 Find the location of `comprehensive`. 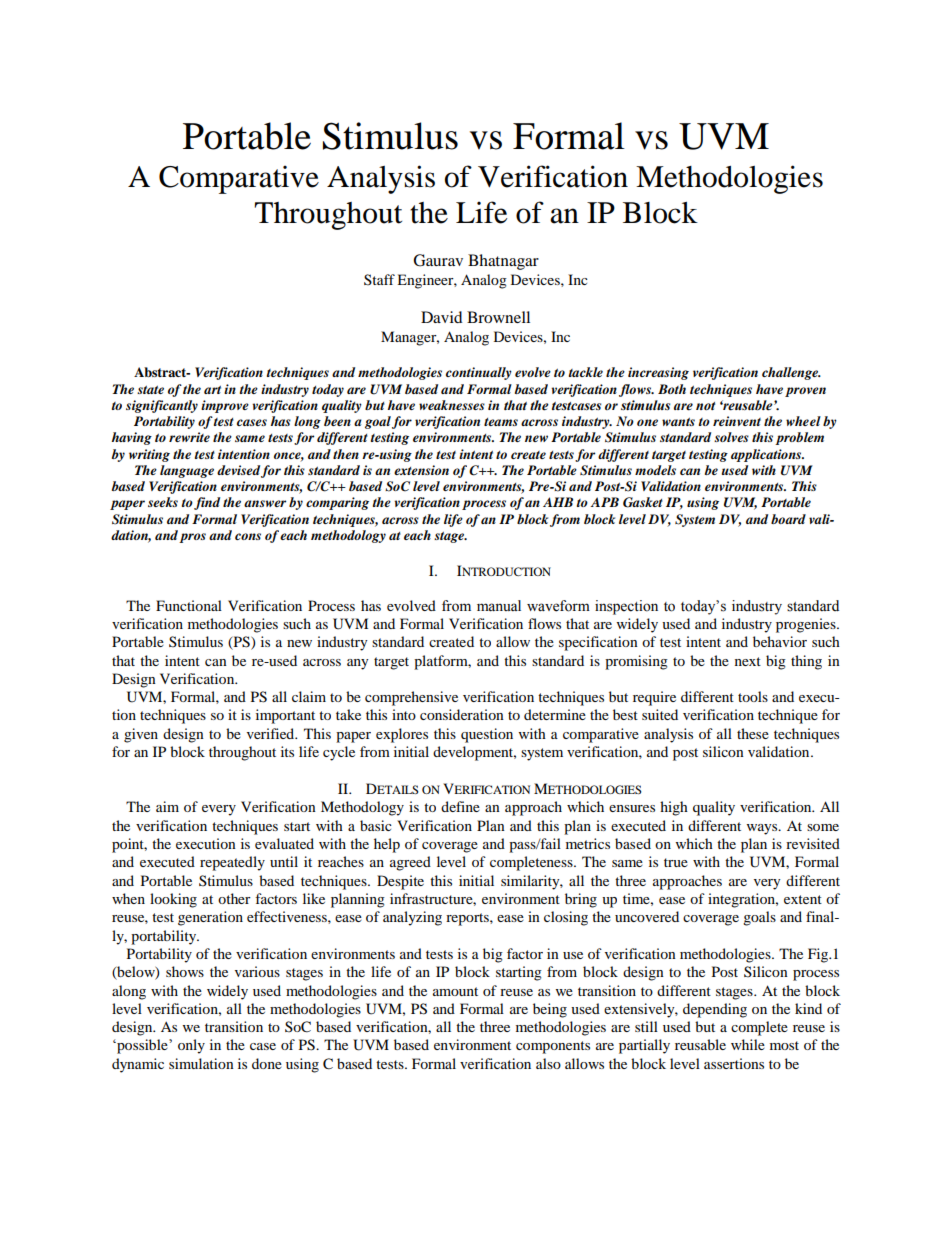

comprehensive is located at coordinates (411, 698).
